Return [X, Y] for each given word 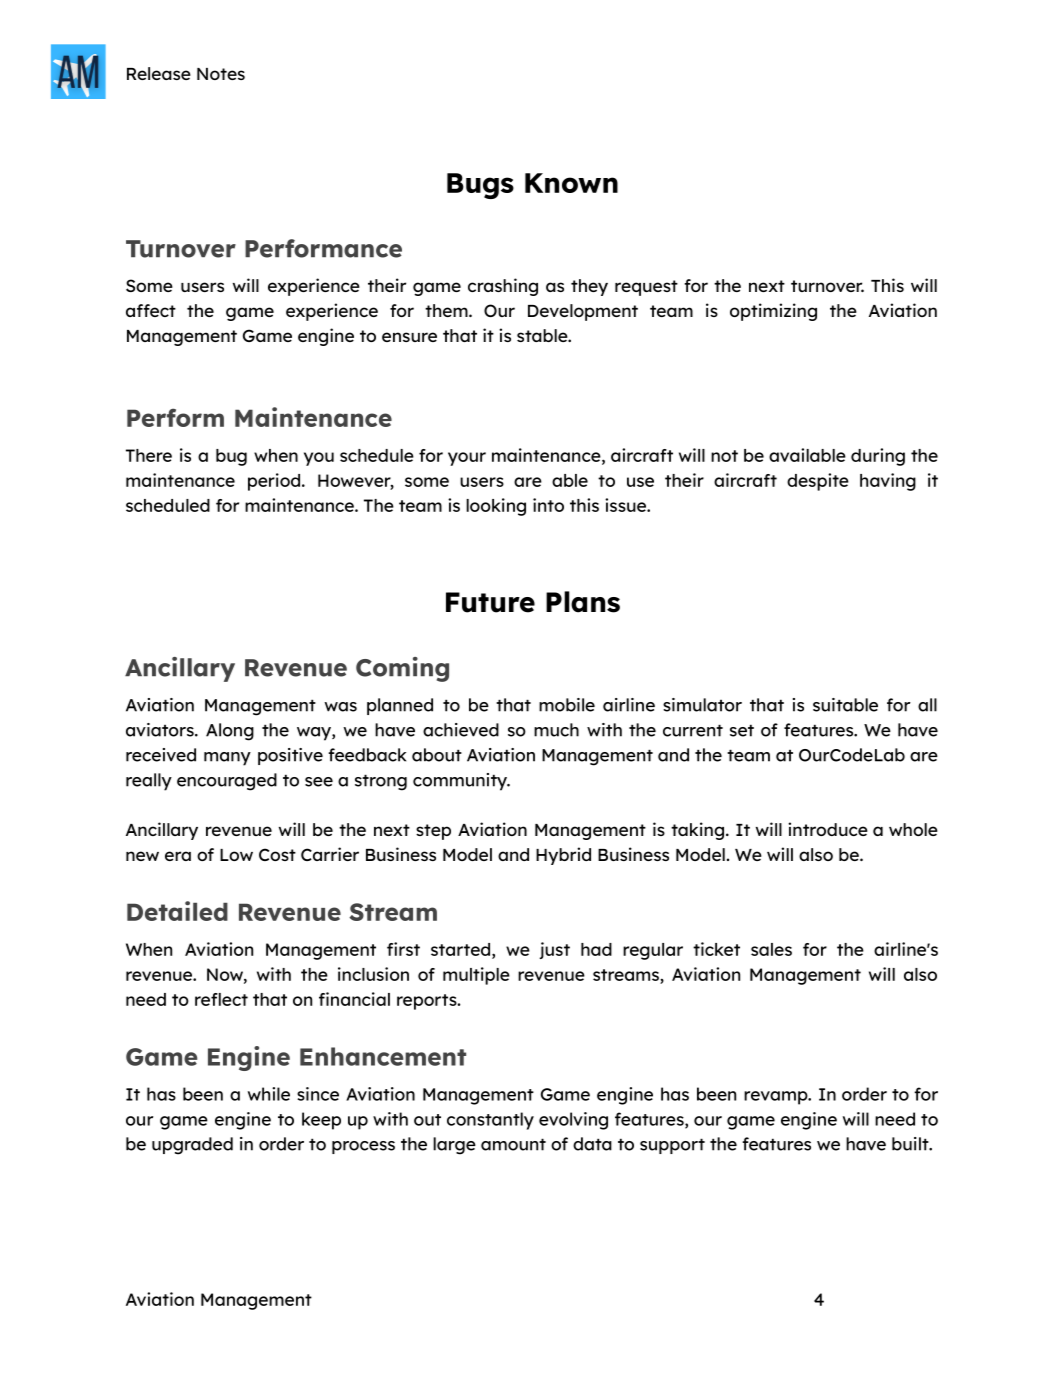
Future [490, 602]
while [269, 1094]
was [340, 707]
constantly [490, 1121]
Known [571, 183]
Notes [221, 74]
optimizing [773, 312]
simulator [702, 705]
